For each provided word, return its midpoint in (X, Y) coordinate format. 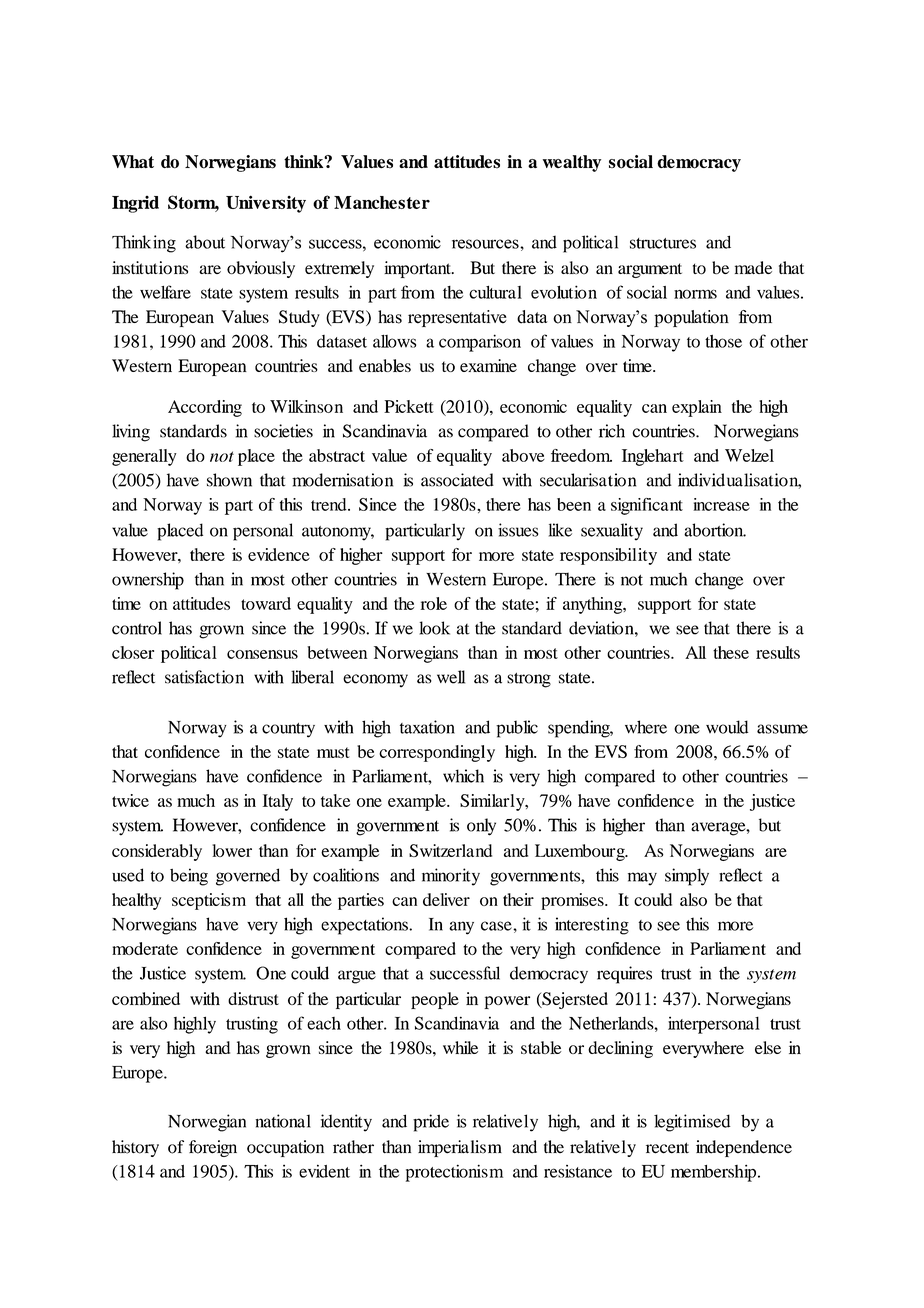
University (266, 204)
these (731, 652)
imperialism (460, 1148)
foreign (213, 1148)
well (451, 677)
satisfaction (204, 677)
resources (486, 244)
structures (663, 243)
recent (667, 1148)
